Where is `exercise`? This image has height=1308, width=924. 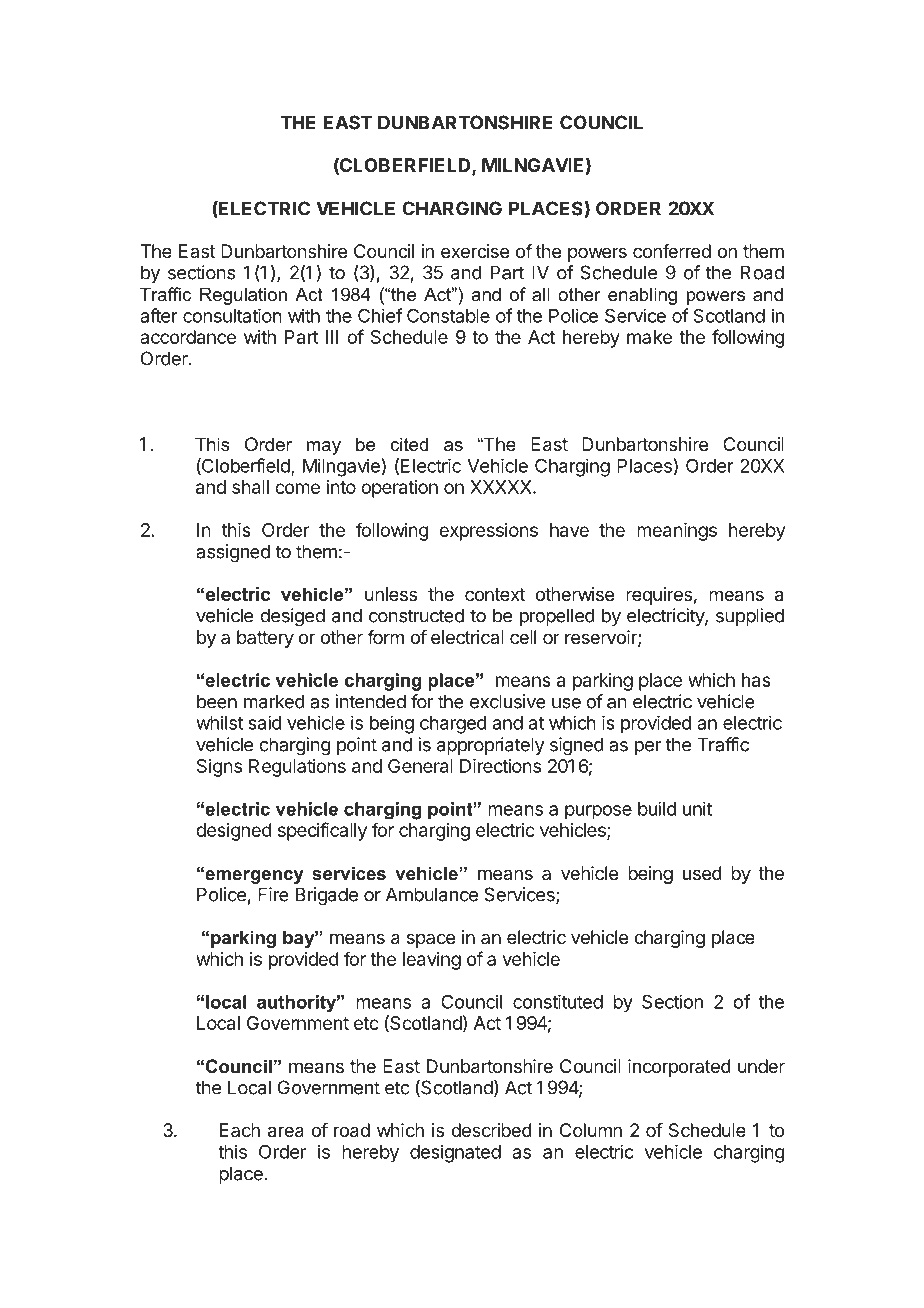
exercise is located at coordinates (475, 251).
